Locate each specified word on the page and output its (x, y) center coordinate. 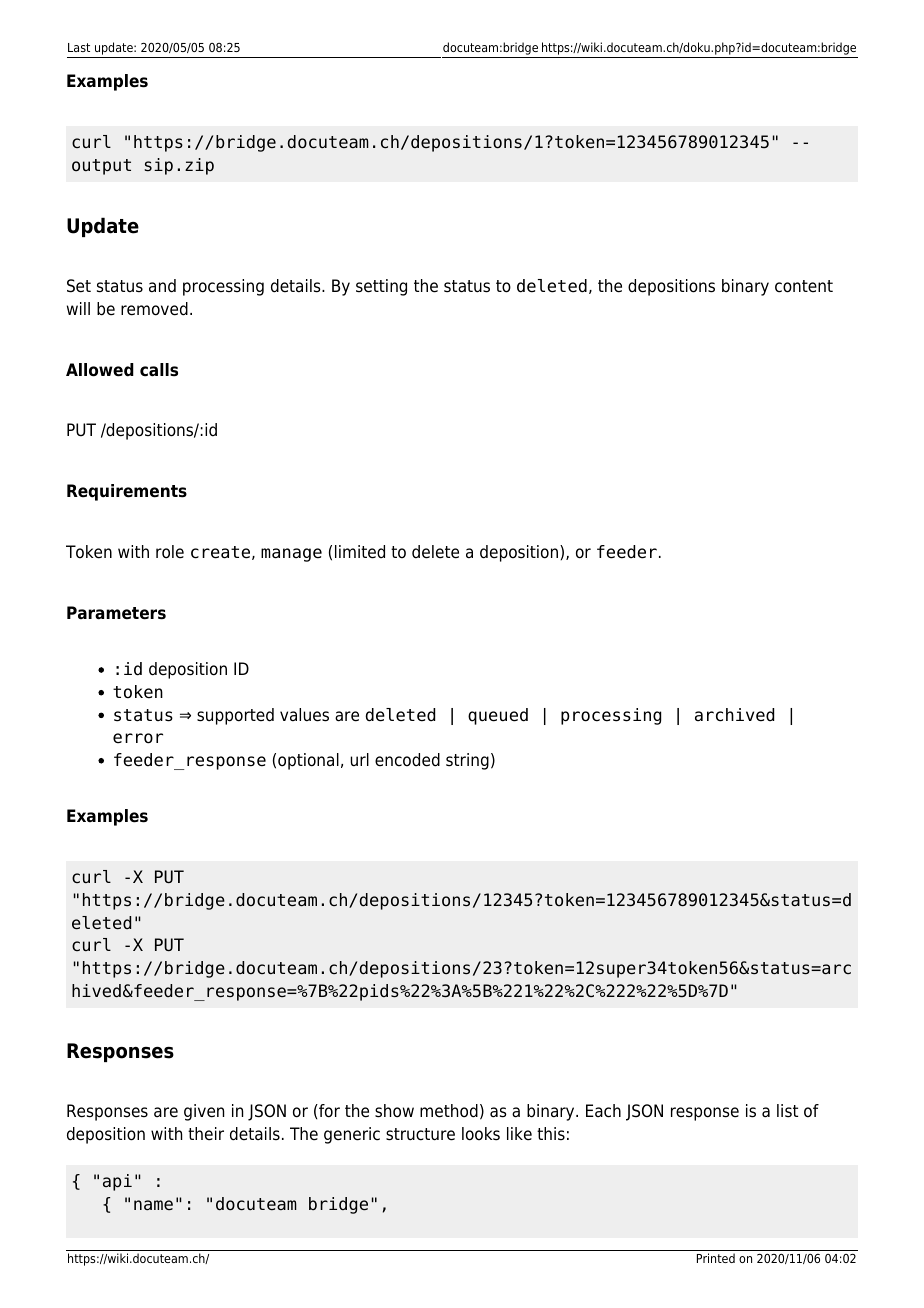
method (449, 1111)
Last (79, 47)
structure (420, 1134)
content (804, 286)
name (153, 1205)
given (204, 1112)
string (467, 761)
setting (381, 287)
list (787, 1111)
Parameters (116, 613)
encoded (407, 760)
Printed (716, 1258)
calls (159, 370)
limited (360, 552)
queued (498, 716)
